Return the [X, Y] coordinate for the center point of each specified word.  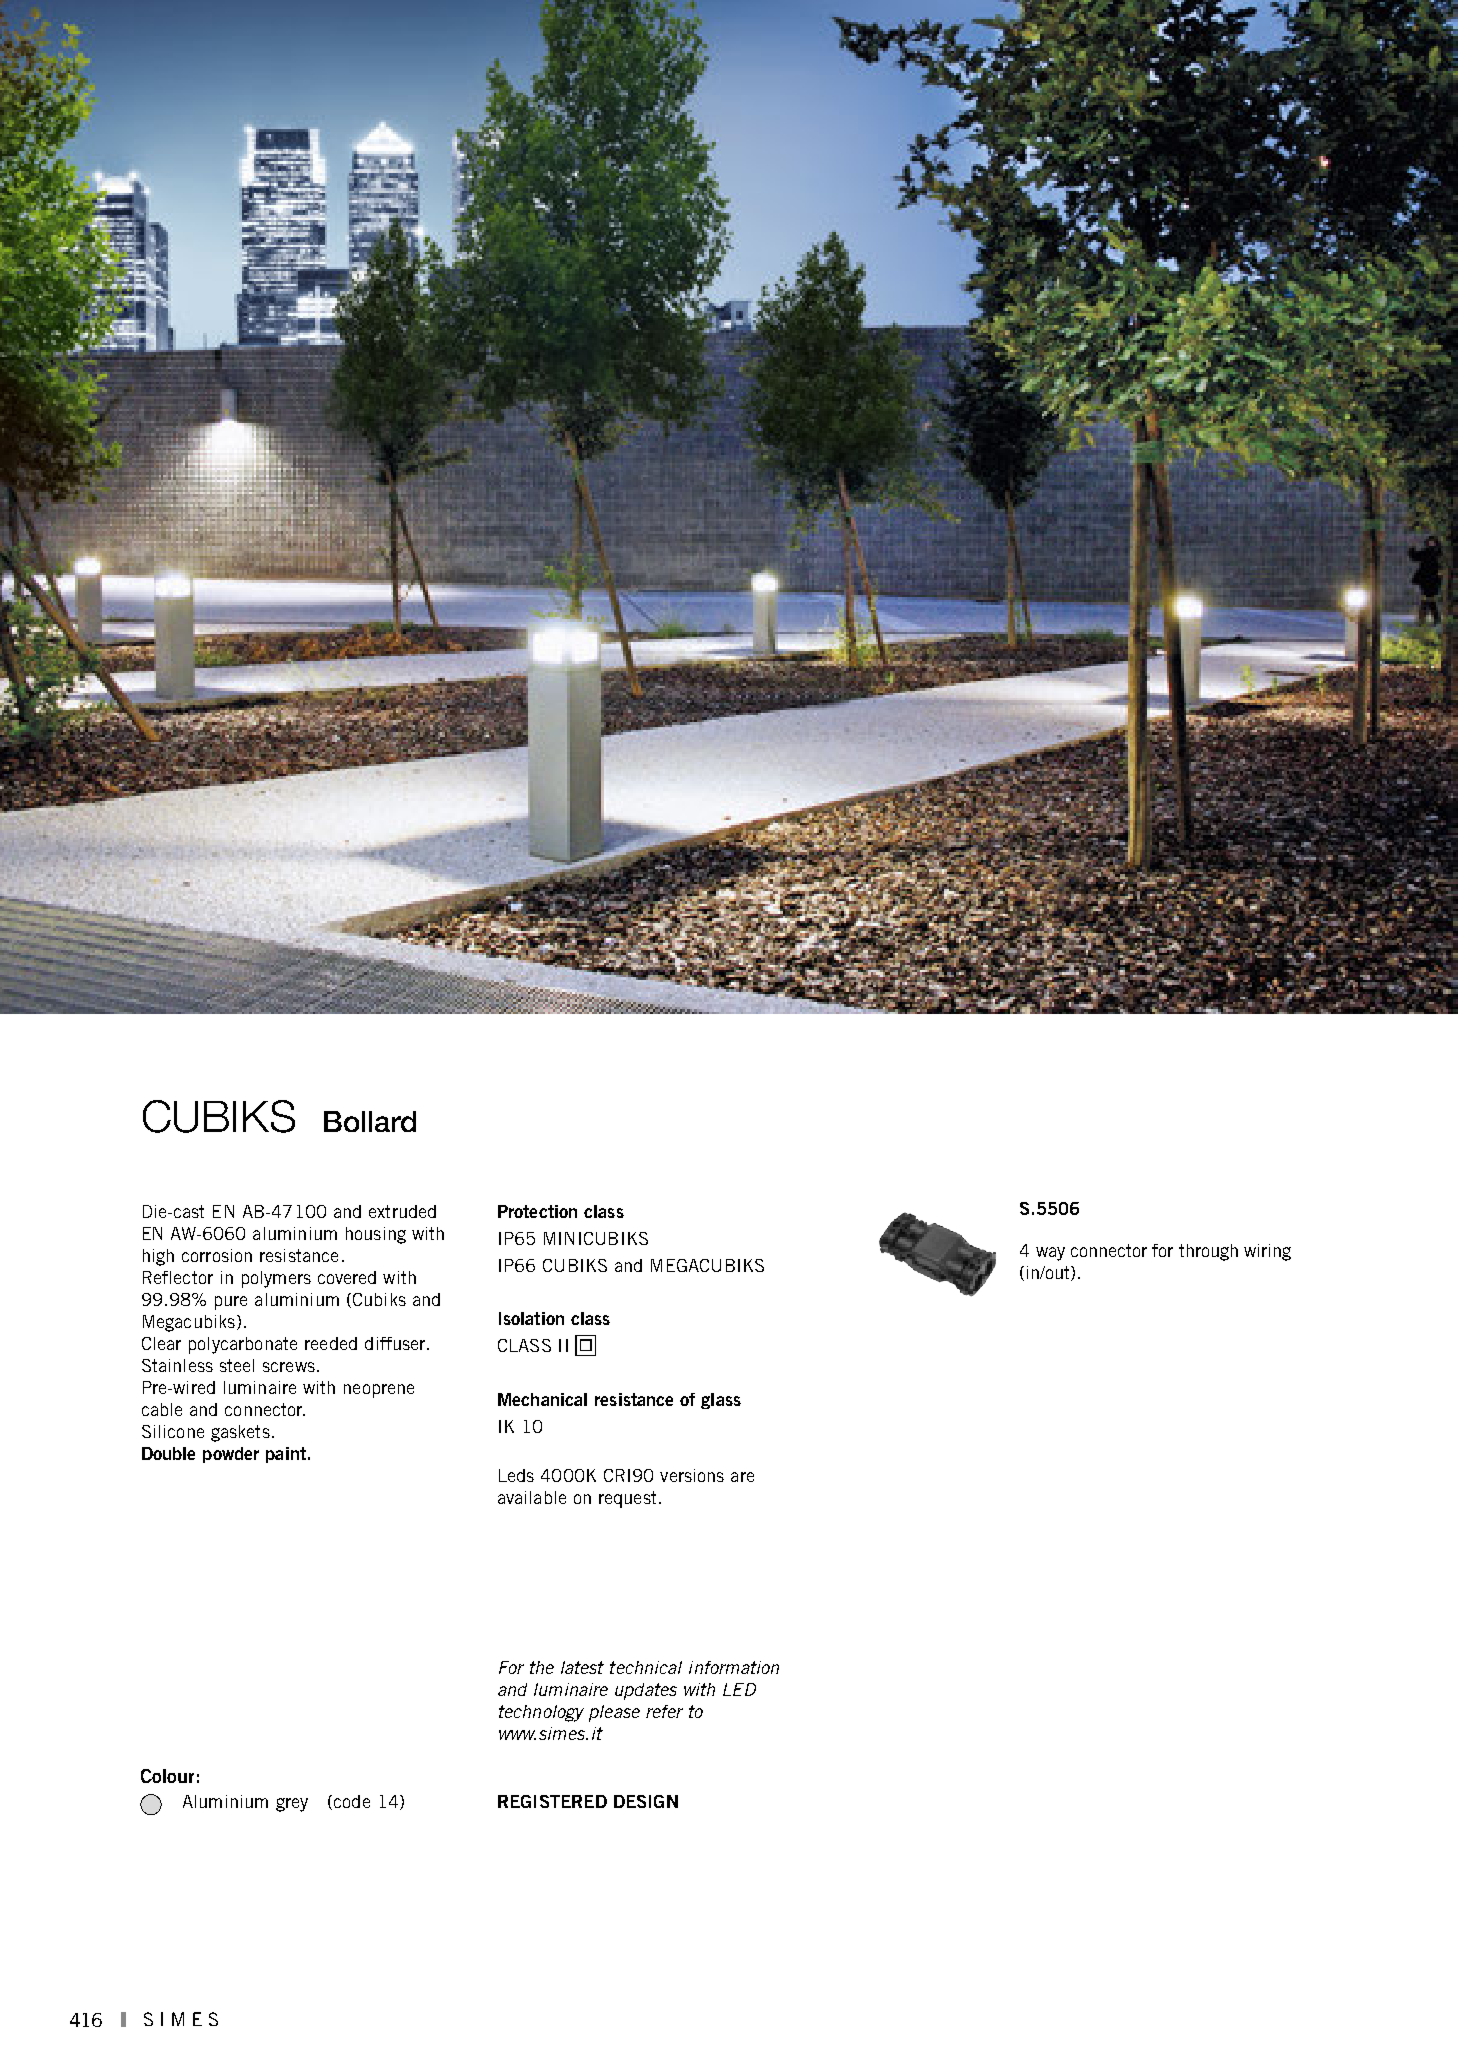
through [1208, 1252]
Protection [537, 1211]
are [742, 1477]
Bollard [370, 1121]
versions [692, 1475]
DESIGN [646, 1801]
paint [286, 1455]
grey [292, 1805]
